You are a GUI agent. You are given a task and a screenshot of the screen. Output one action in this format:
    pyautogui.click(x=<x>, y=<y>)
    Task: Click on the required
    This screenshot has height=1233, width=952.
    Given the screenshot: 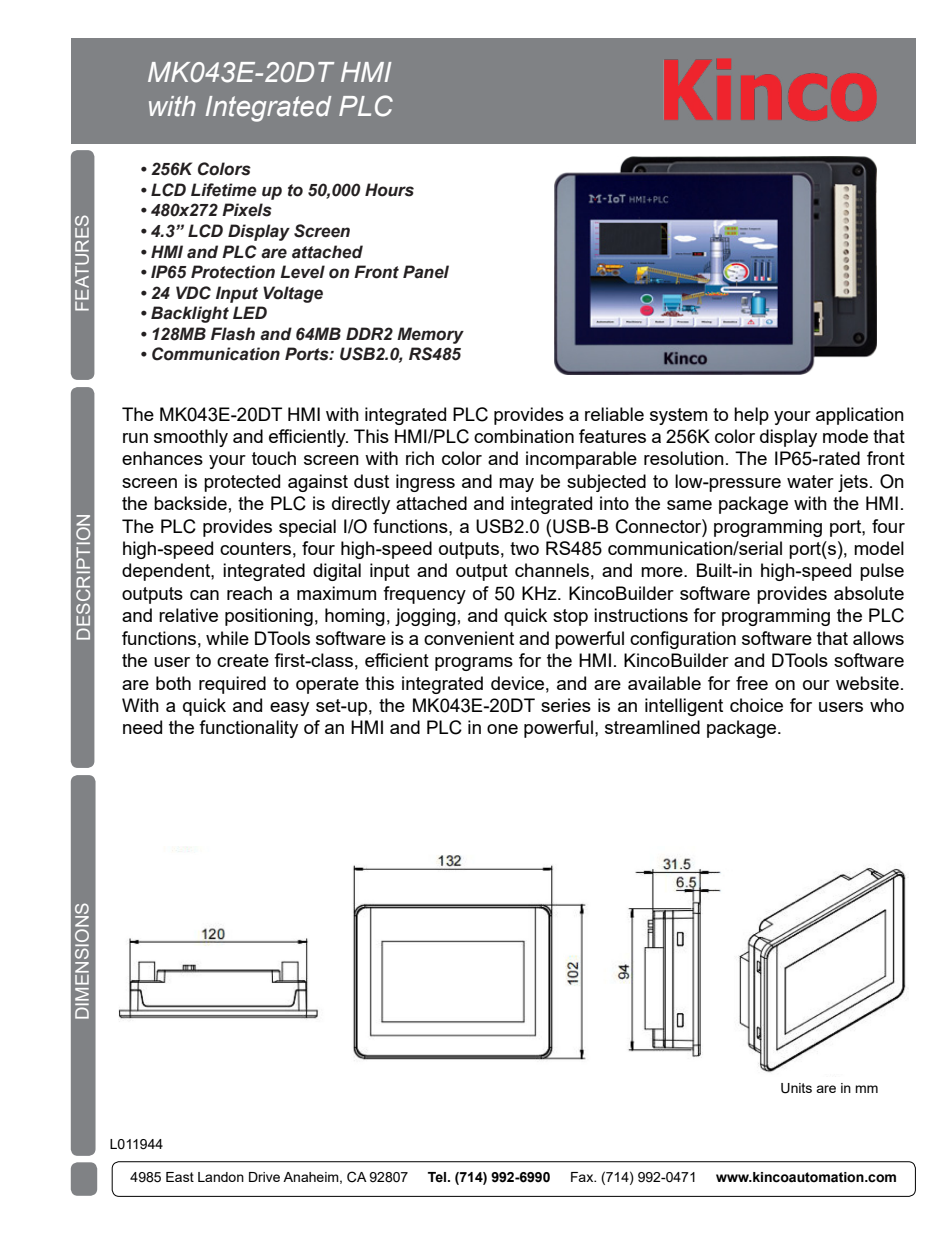 What is the action you would take?
    pyautogui.click(x=232, y=685)
